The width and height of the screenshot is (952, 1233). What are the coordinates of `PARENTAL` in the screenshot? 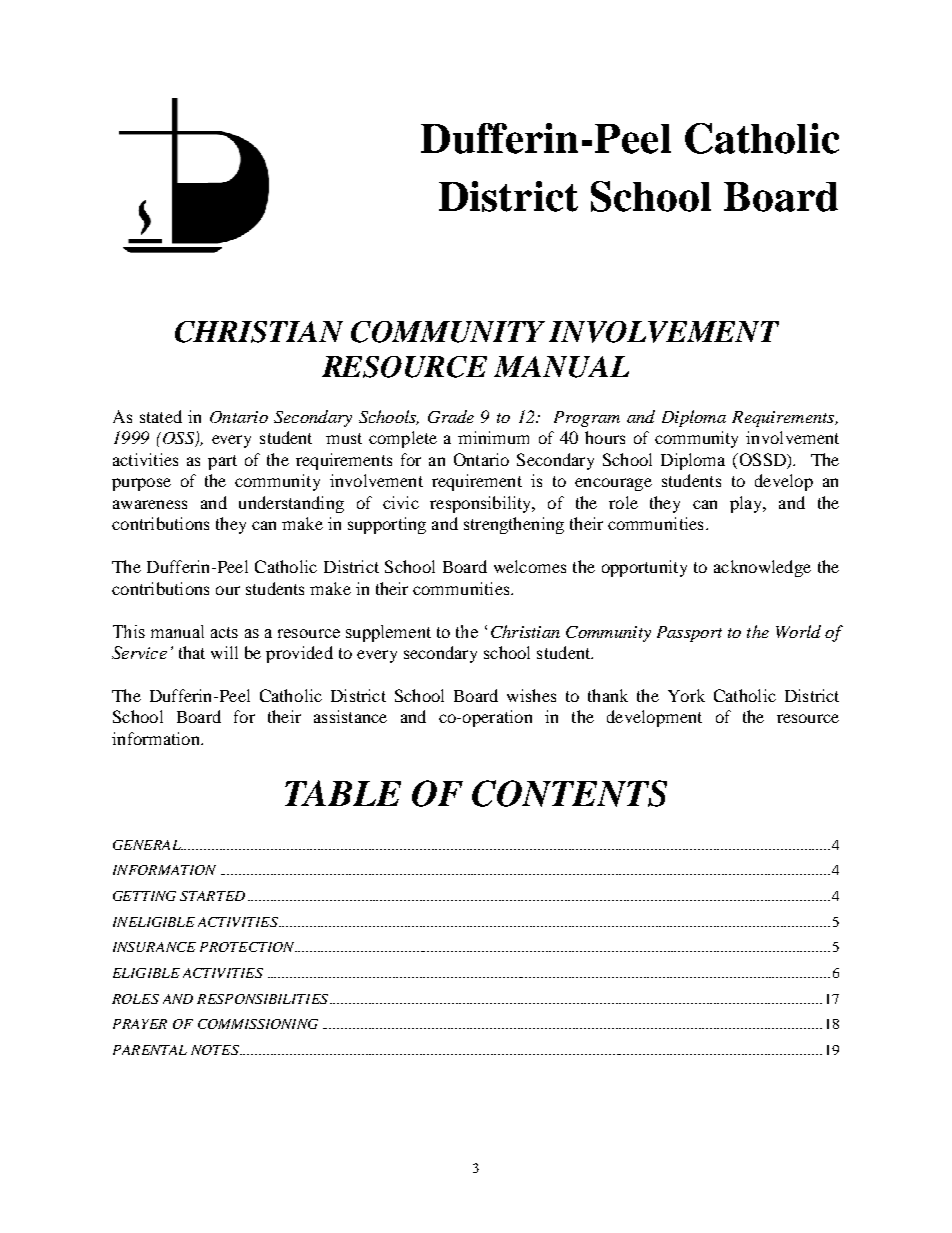 It's located at (150, 1050).
